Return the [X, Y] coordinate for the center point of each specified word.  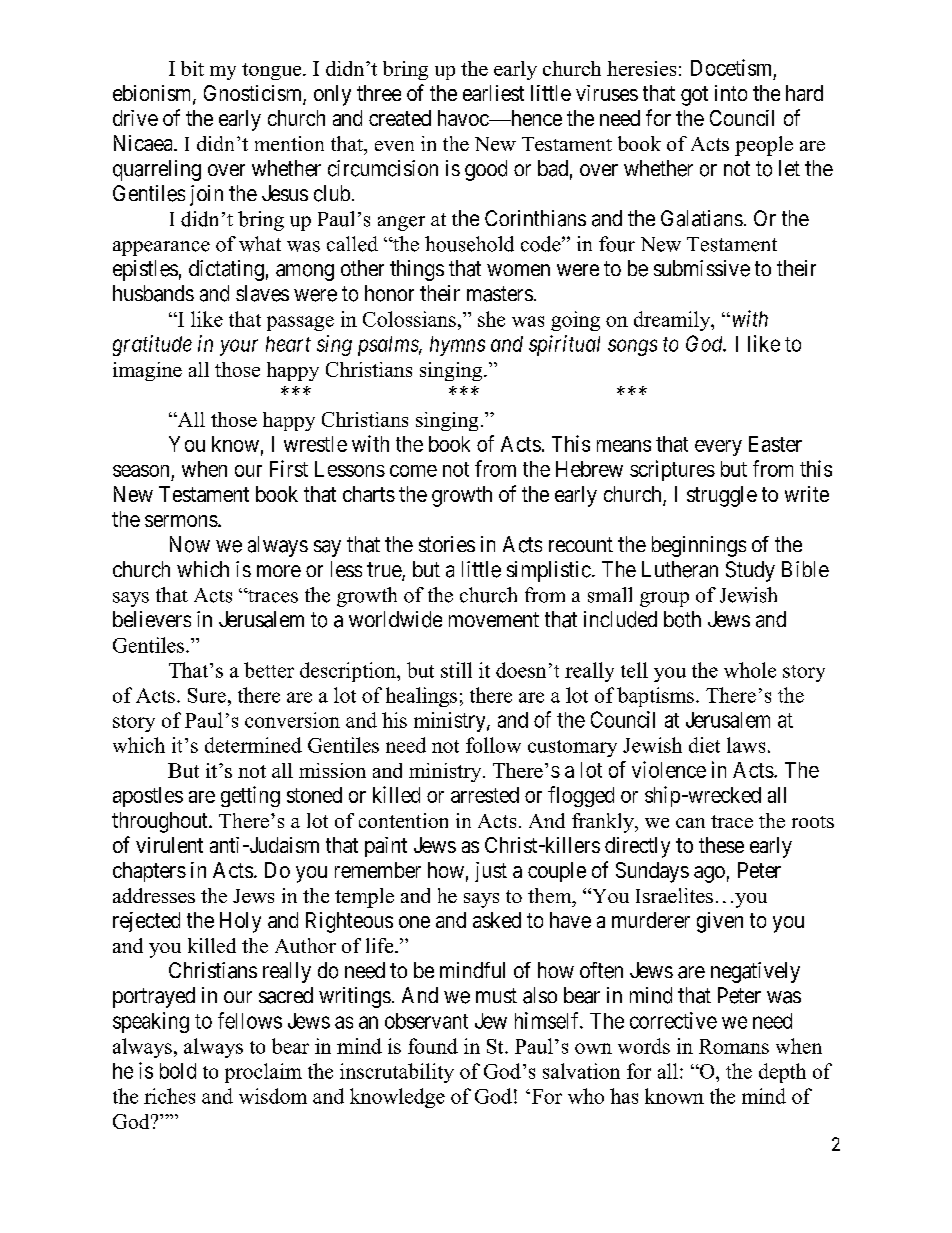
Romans [734, 1046]
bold [178, 1071]
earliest [493, 93]
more [279, 571]
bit [192, 68]
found [433, 1046]
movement [494, 619]
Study [750, 571]
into [731, 93]
